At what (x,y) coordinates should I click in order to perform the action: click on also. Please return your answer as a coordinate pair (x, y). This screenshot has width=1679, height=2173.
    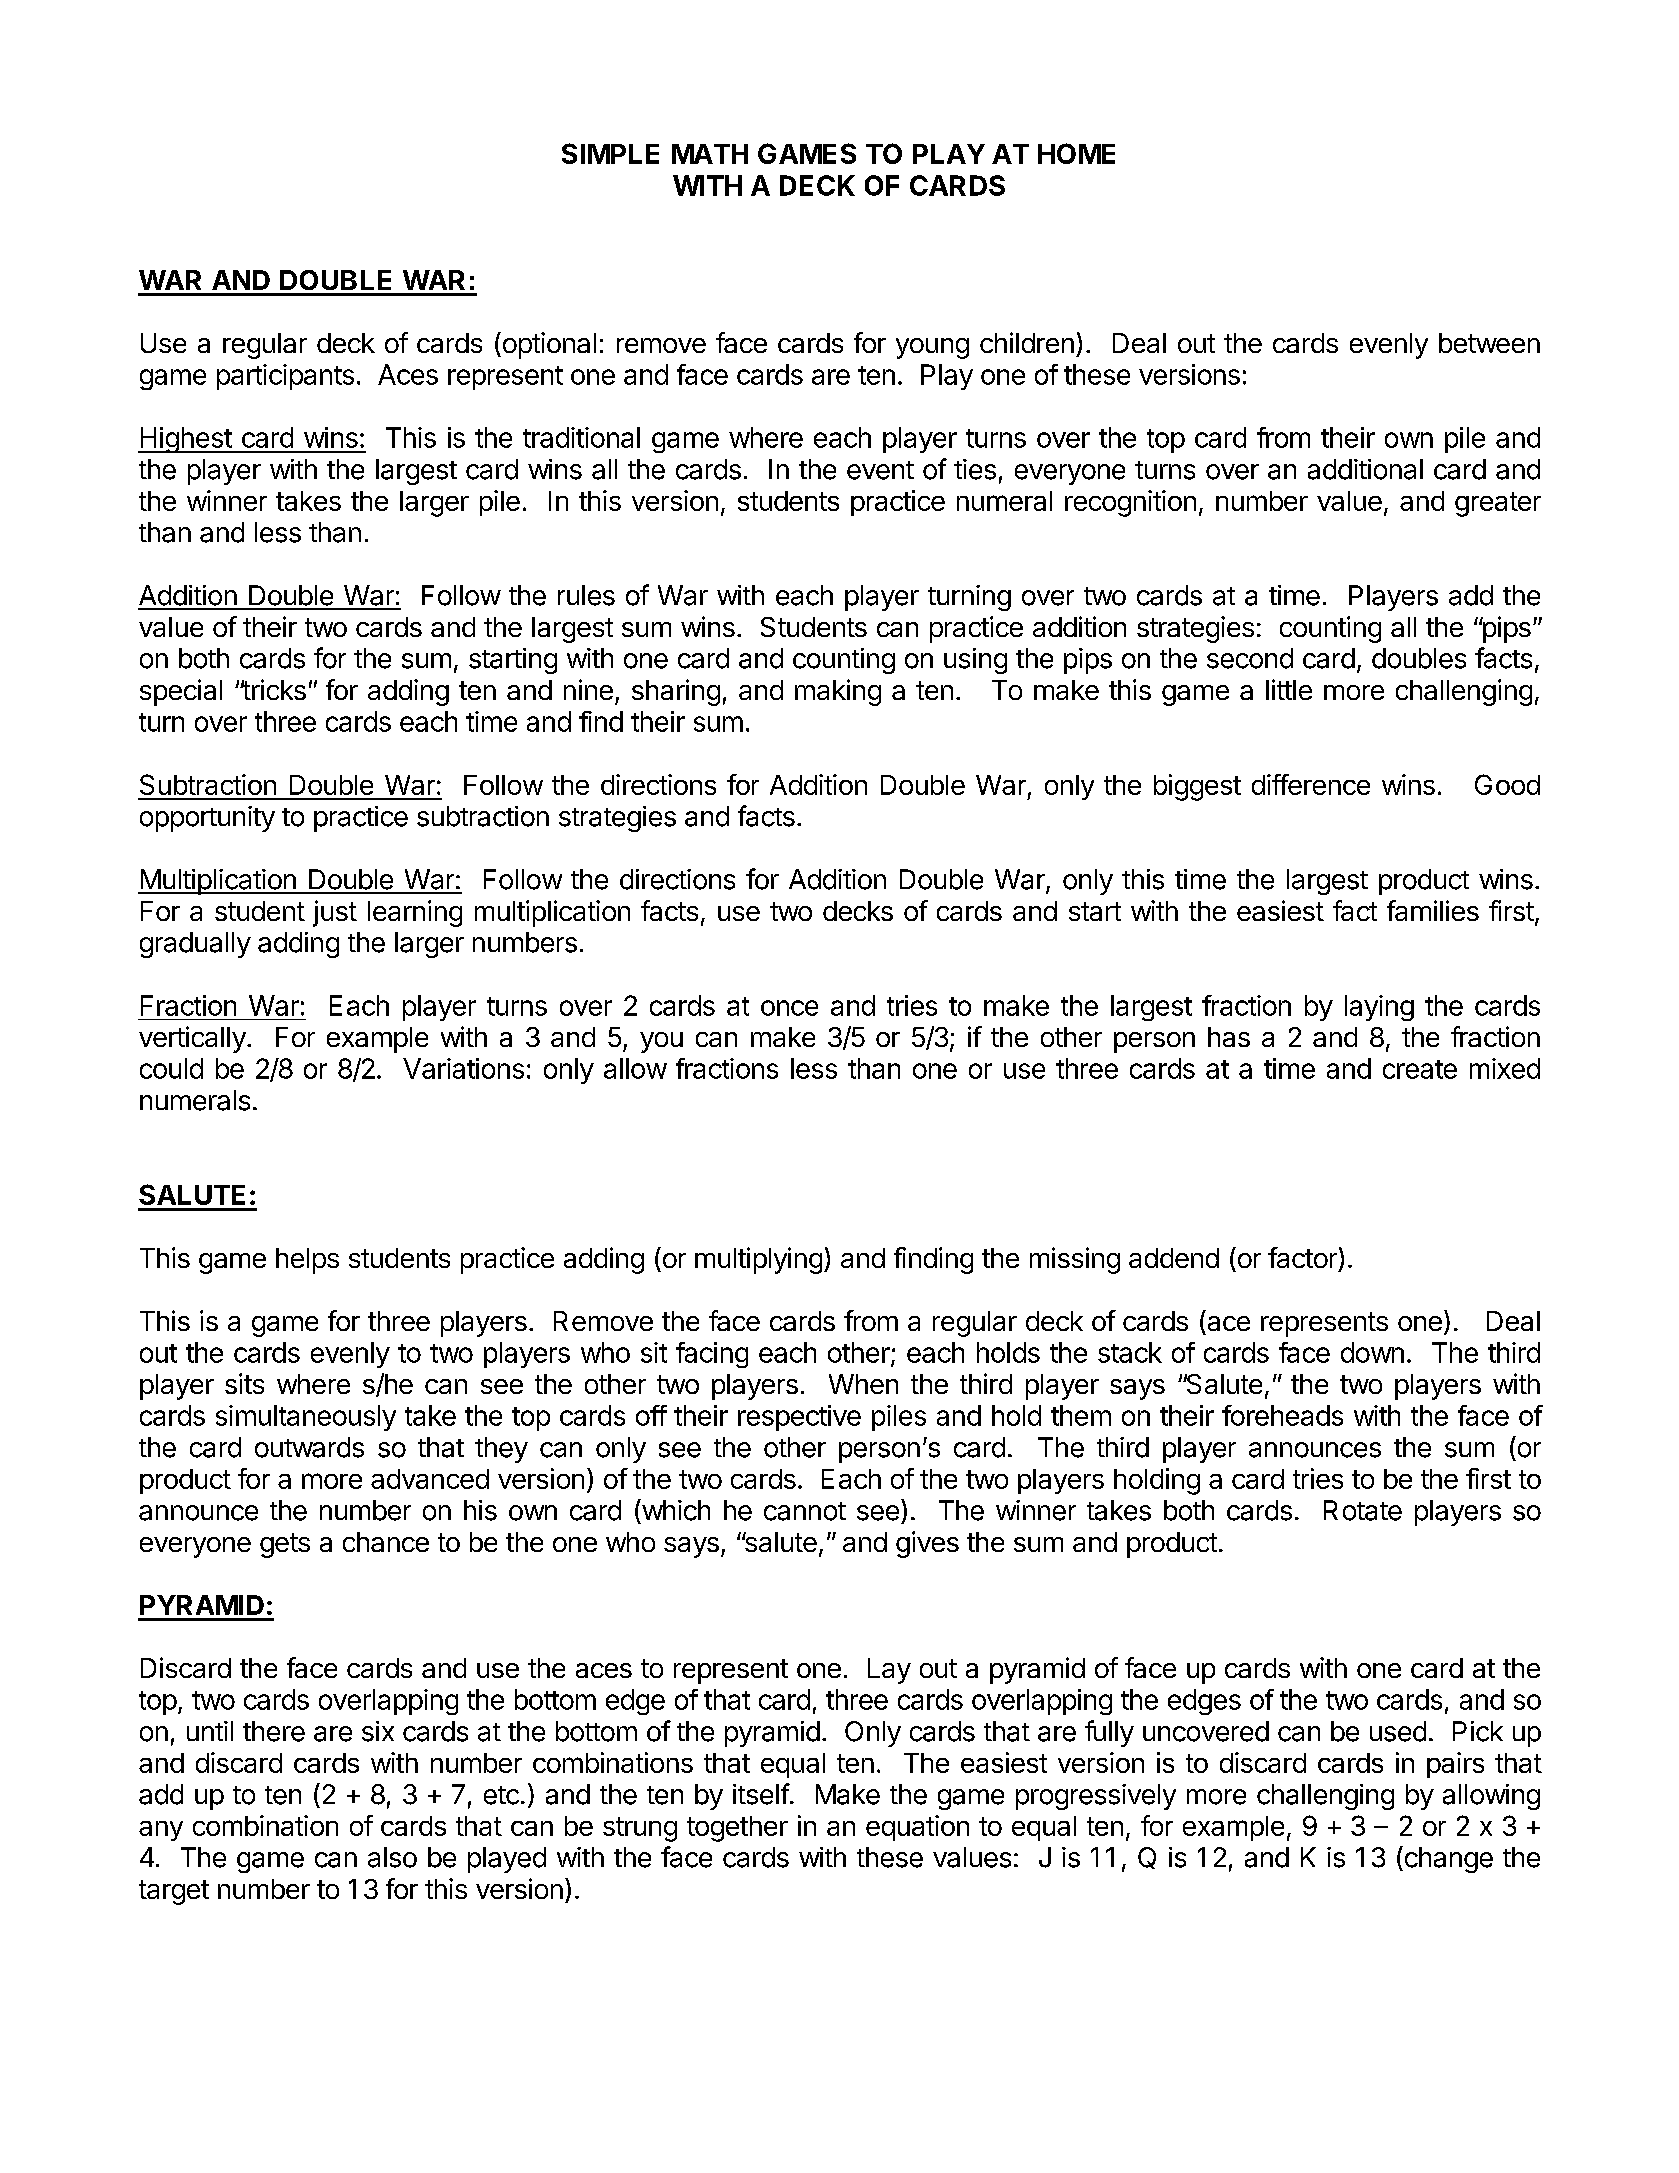
    Looking at the image, I should click on (392, 1857).
